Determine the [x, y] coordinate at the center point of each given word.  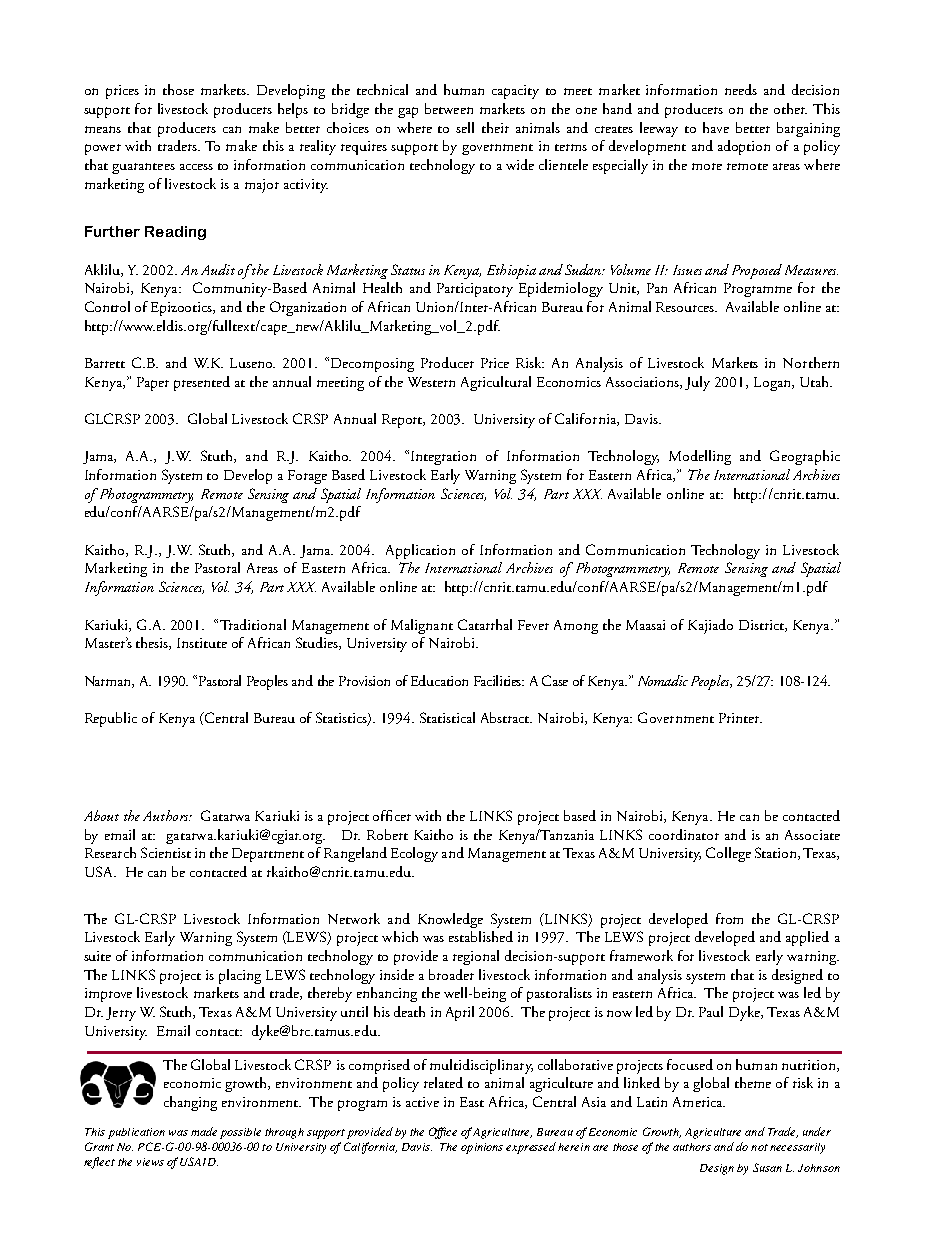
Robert [387, 834]
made [204, 1131]
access [196, 167]
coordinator [684, 834]
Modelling [700, 457]
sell [465, 127]
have [716, 127]
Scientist [166, 852]
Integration [443, 458]
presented [202, 383]
